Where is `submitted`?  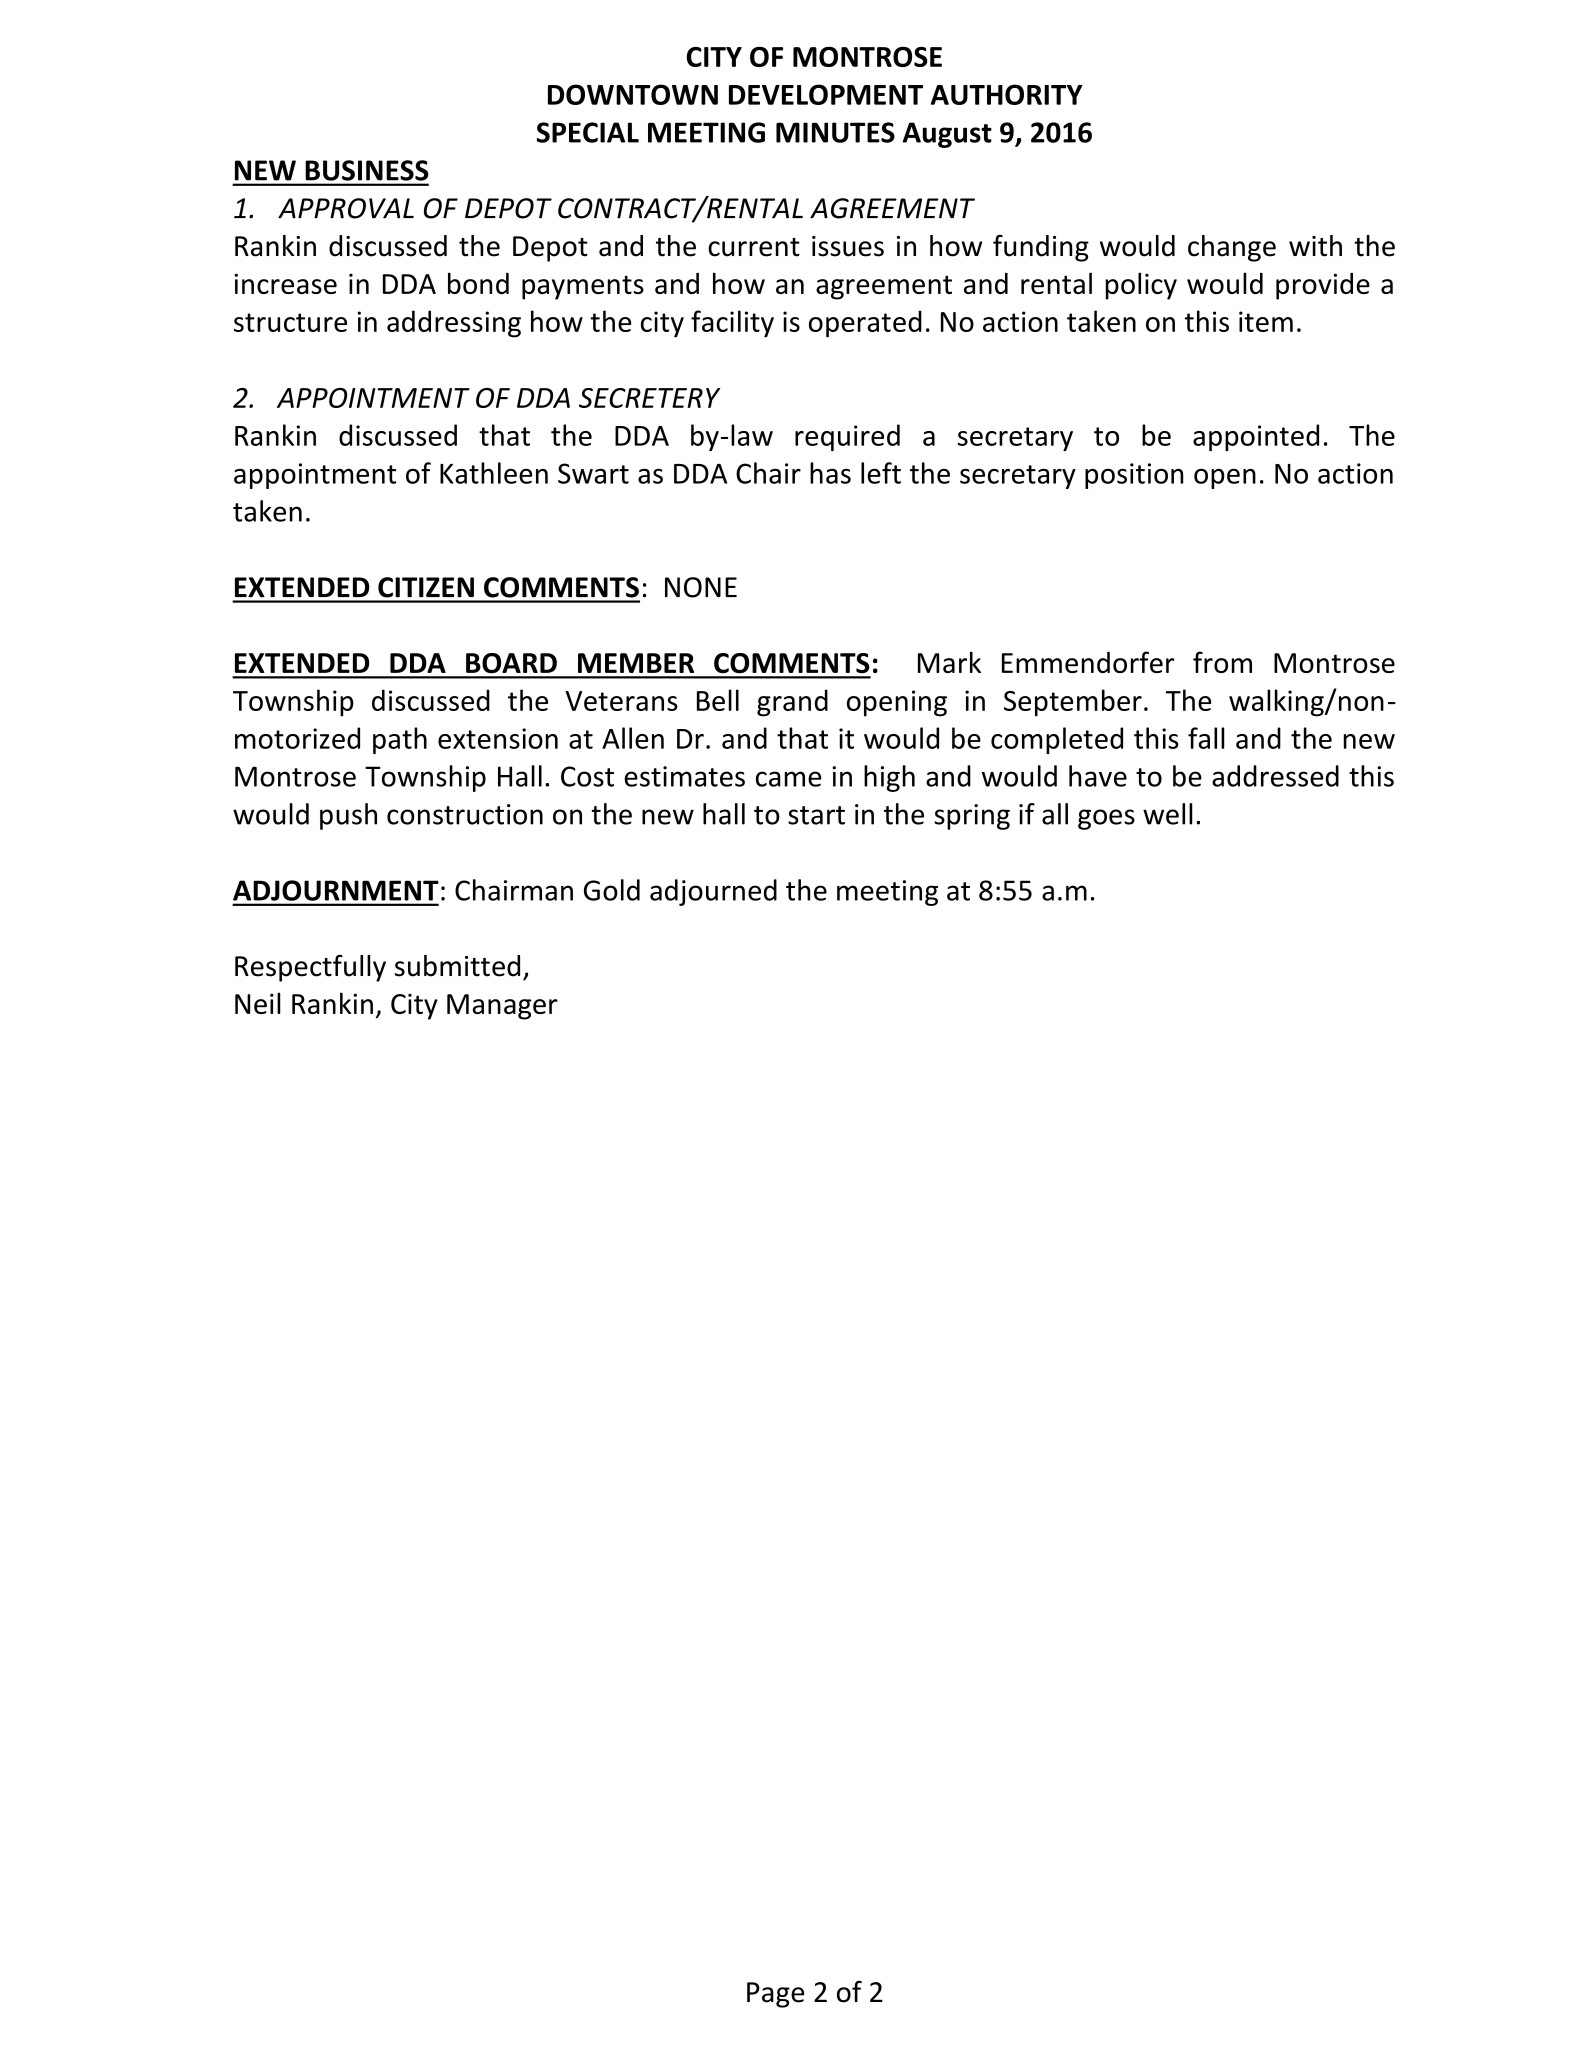 submitted is located at coordinates (457, 966).
